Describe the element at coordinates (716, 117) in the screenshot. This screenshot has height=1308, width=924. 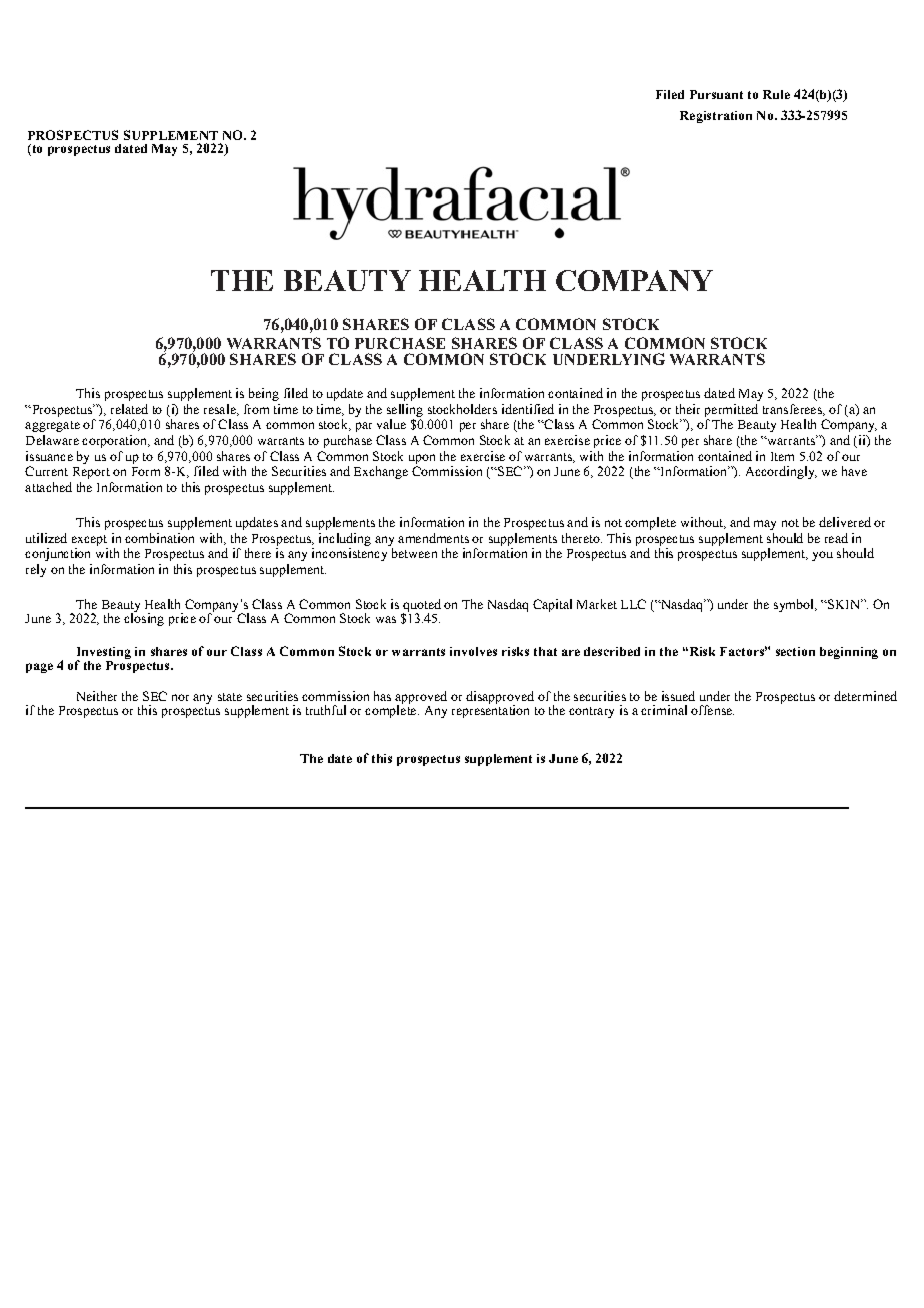
I see `Registration` at that location.
